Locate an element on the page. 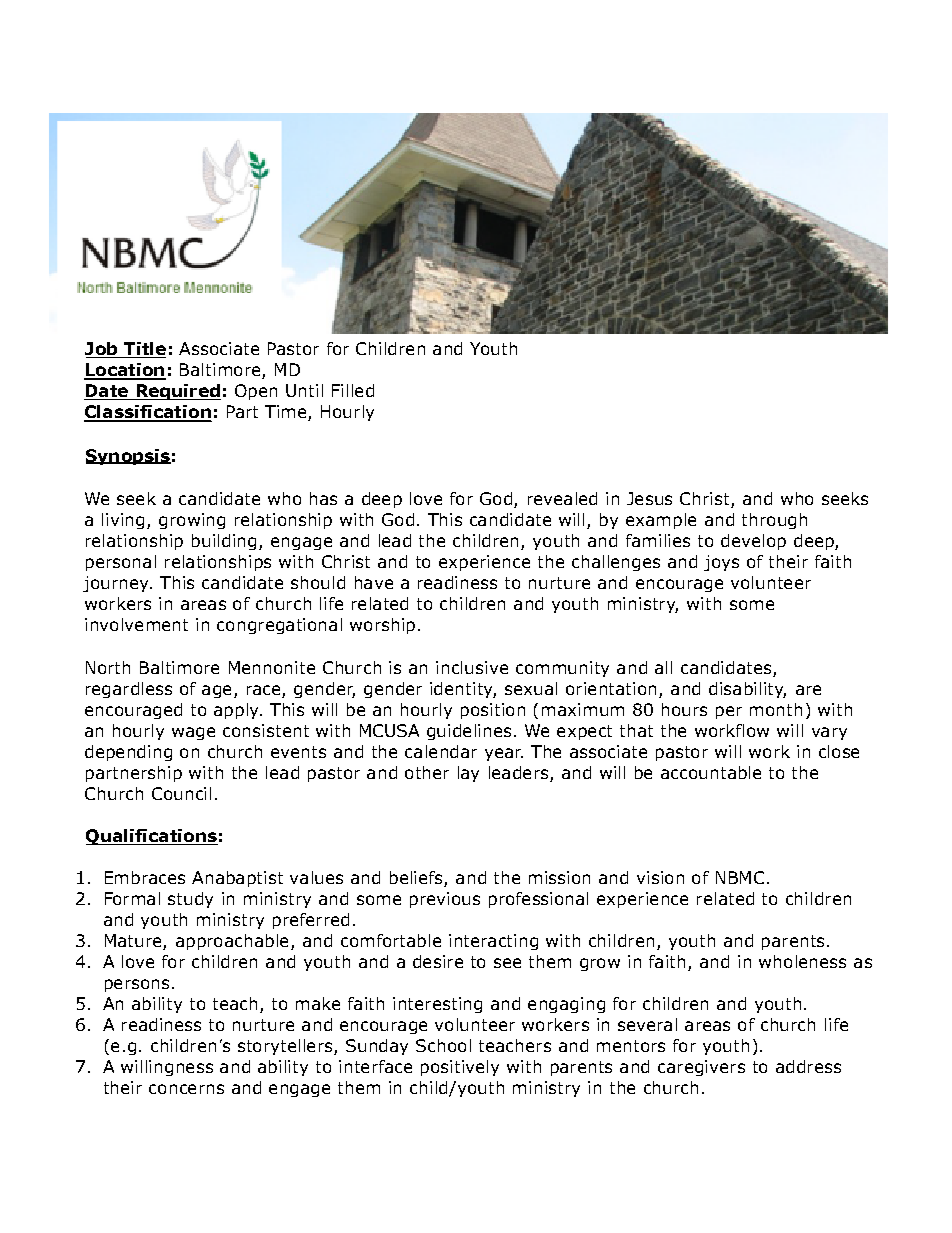 The height and width of the image is (1233, 952). building is located at coordinates (224, 542).
